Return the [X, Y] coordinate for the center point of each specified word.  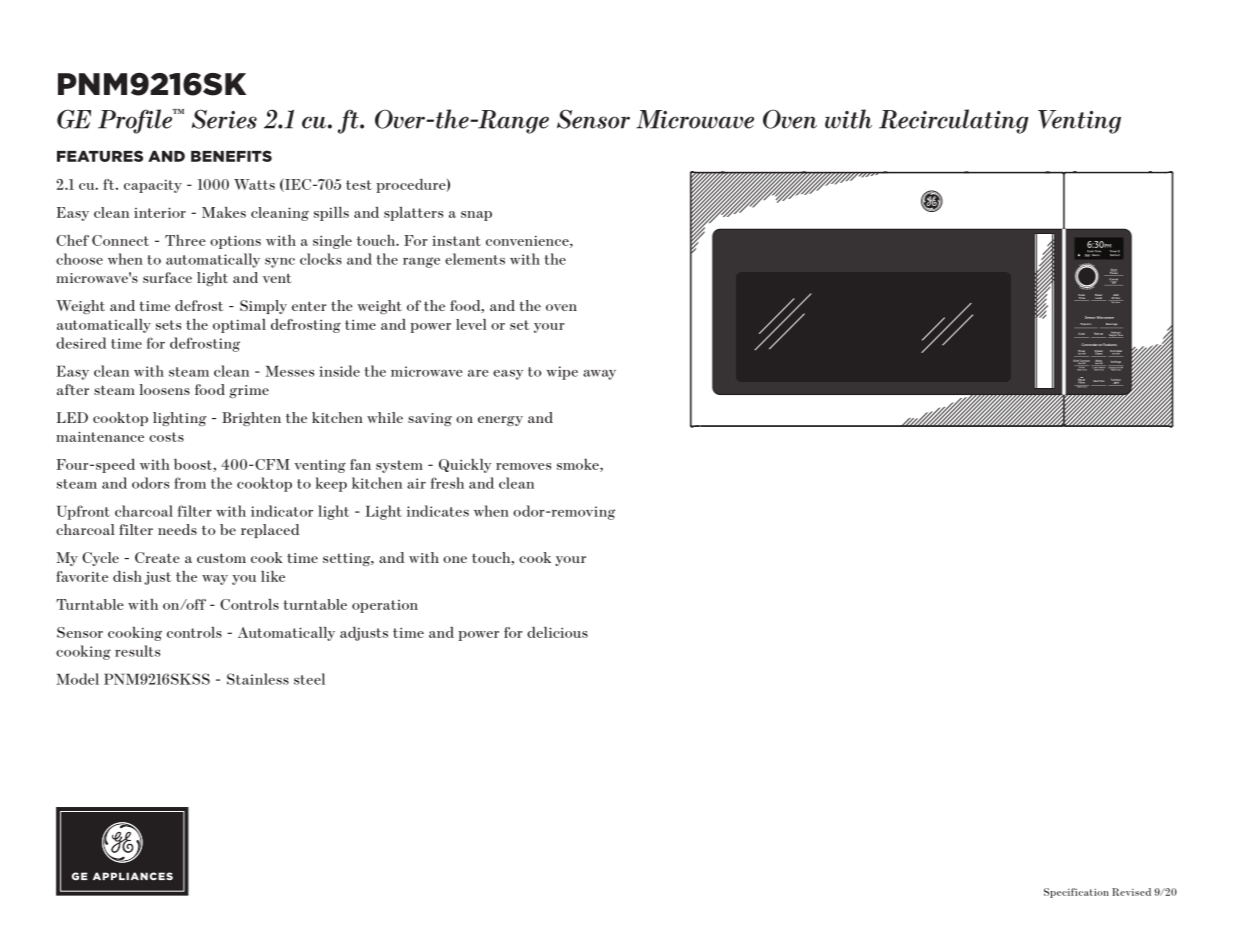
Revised [1131, 892]
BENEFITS [231, 156]
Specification [1076, 893]
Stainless [258, 679]
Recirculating [954, 121]
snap [476, 216]
